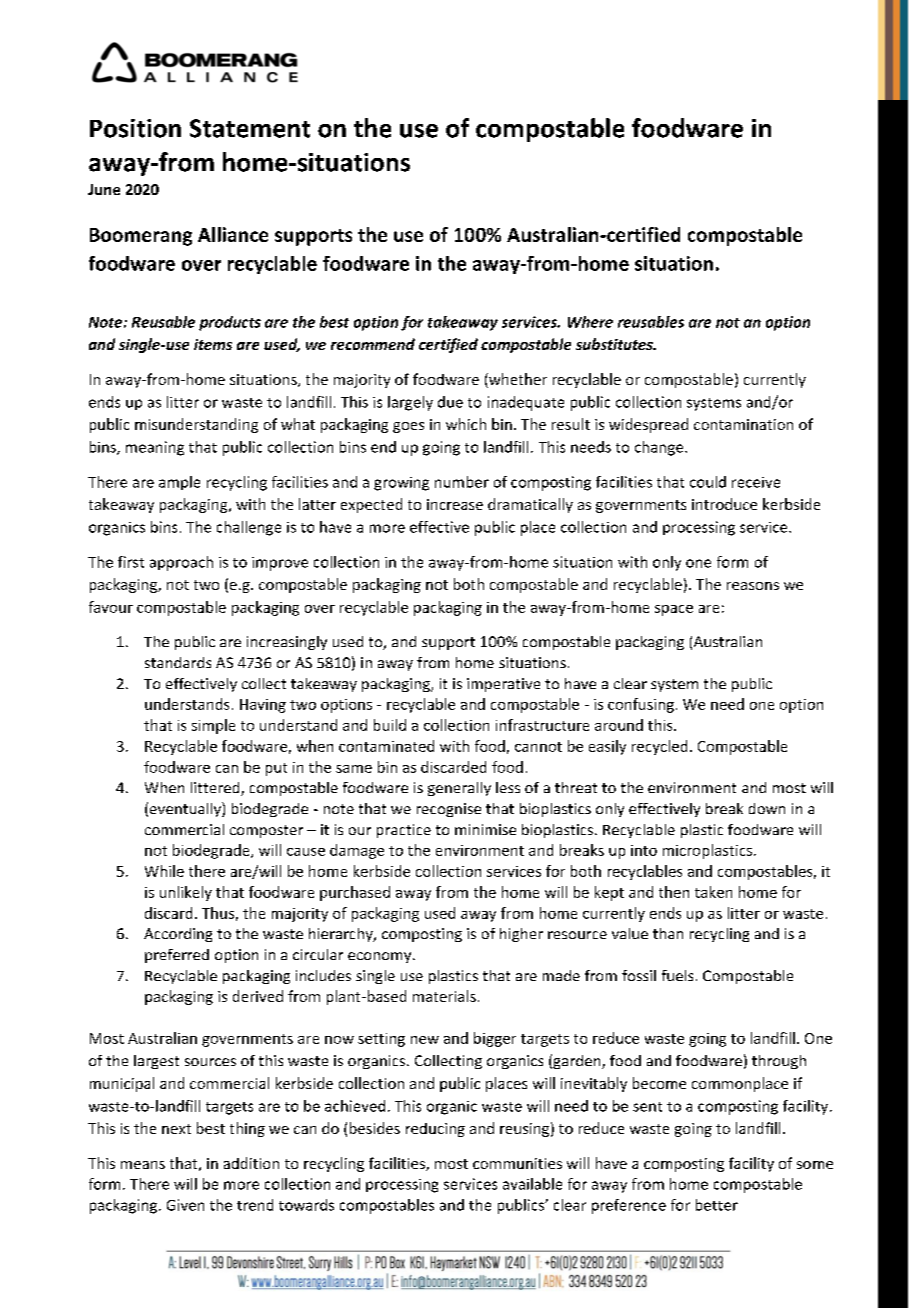 This screenshot has height=1308, width=924. What do you see at coordinates (250, 128) in the screenshot?
I see `Statement` at bounding box center [250, 128].
